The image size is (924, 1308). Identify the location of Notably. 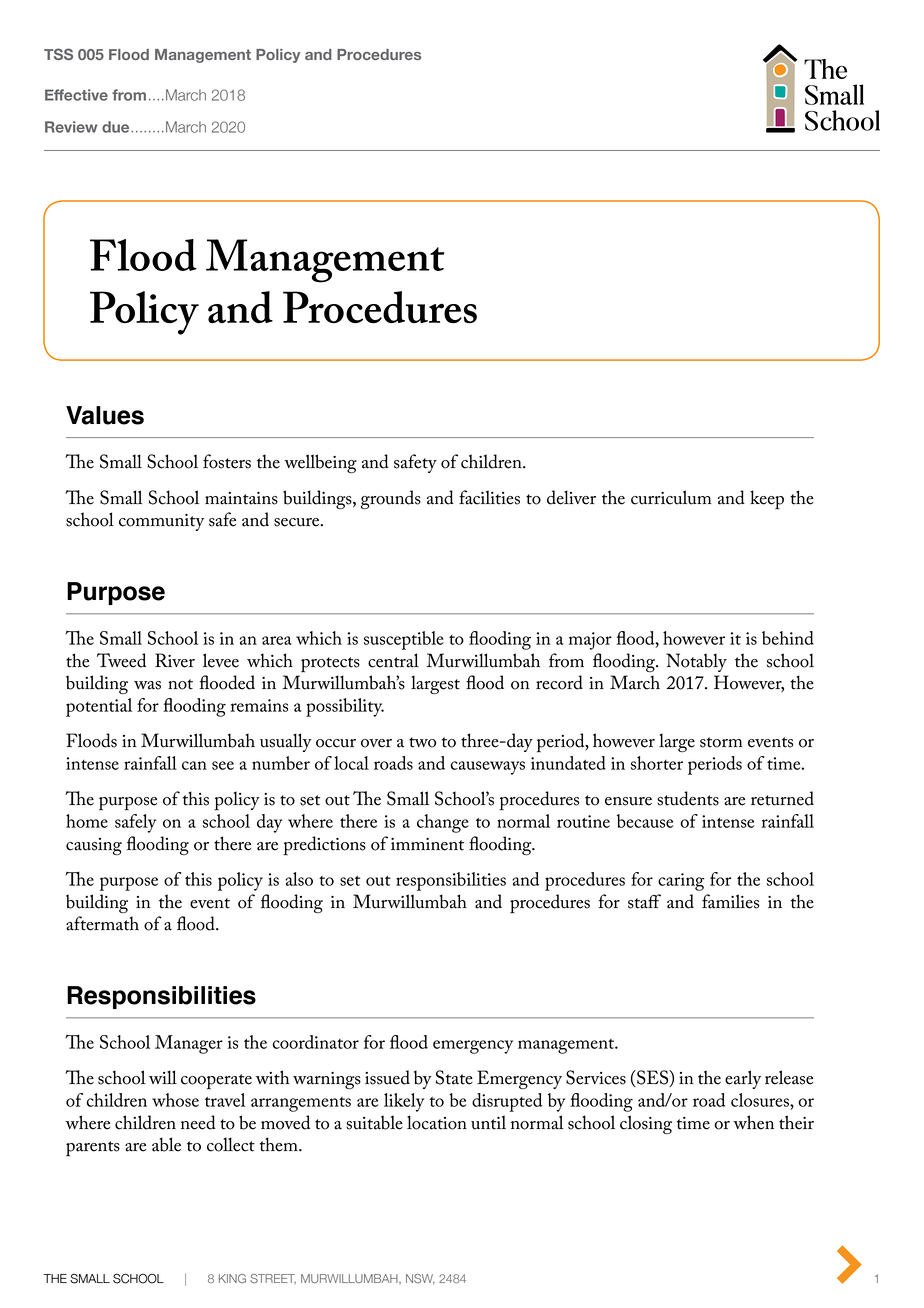
(696, 662).
